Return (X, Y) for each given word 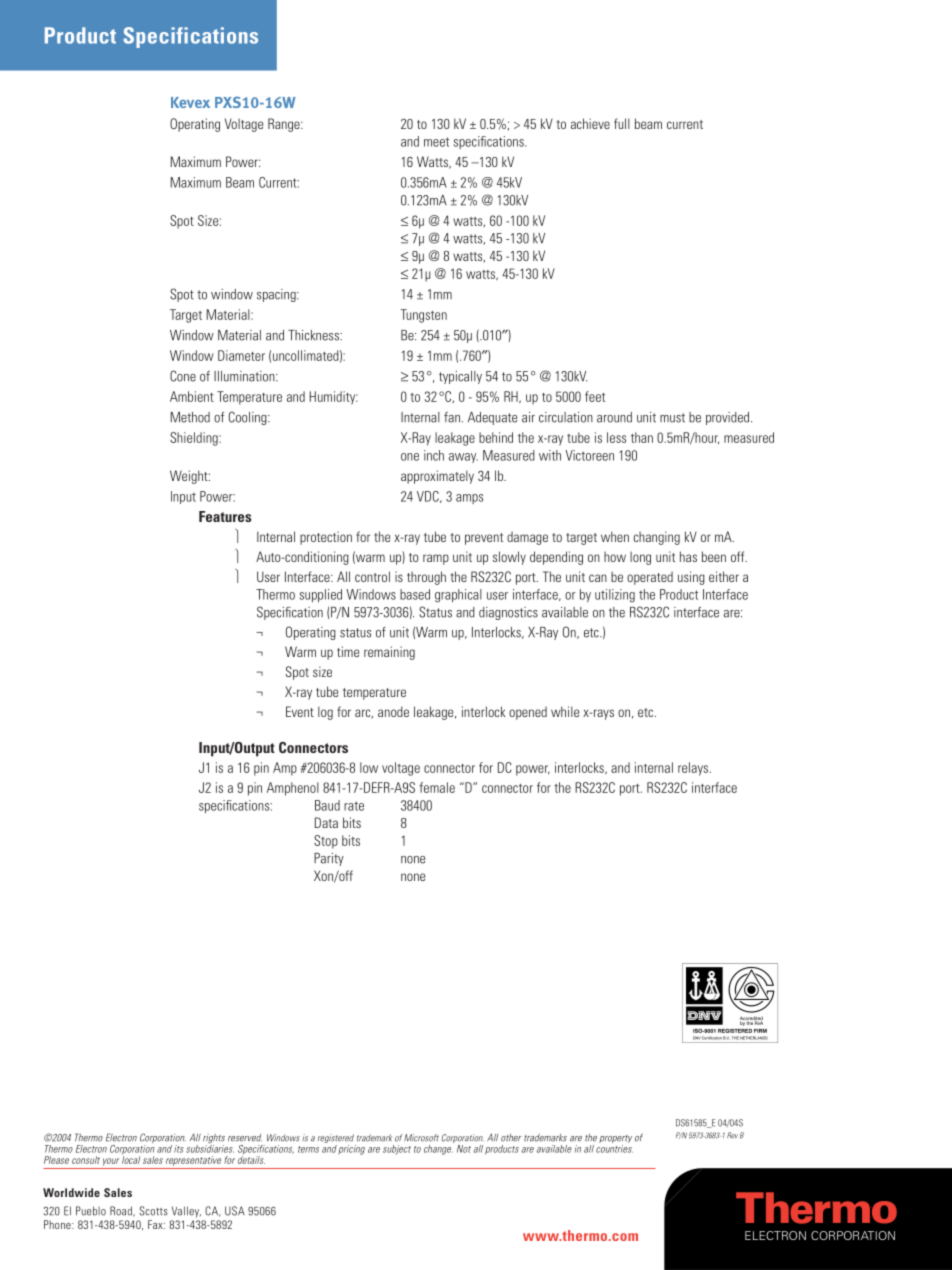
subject (397, 1150)
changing (657, 538)
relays (693, 769)
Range (285, 125)
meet (436, 142)
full (622, 123)
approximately (437, 477)
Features (225, 516)
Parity (329, 859)
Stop (326, 842)
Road (122, 1211)
